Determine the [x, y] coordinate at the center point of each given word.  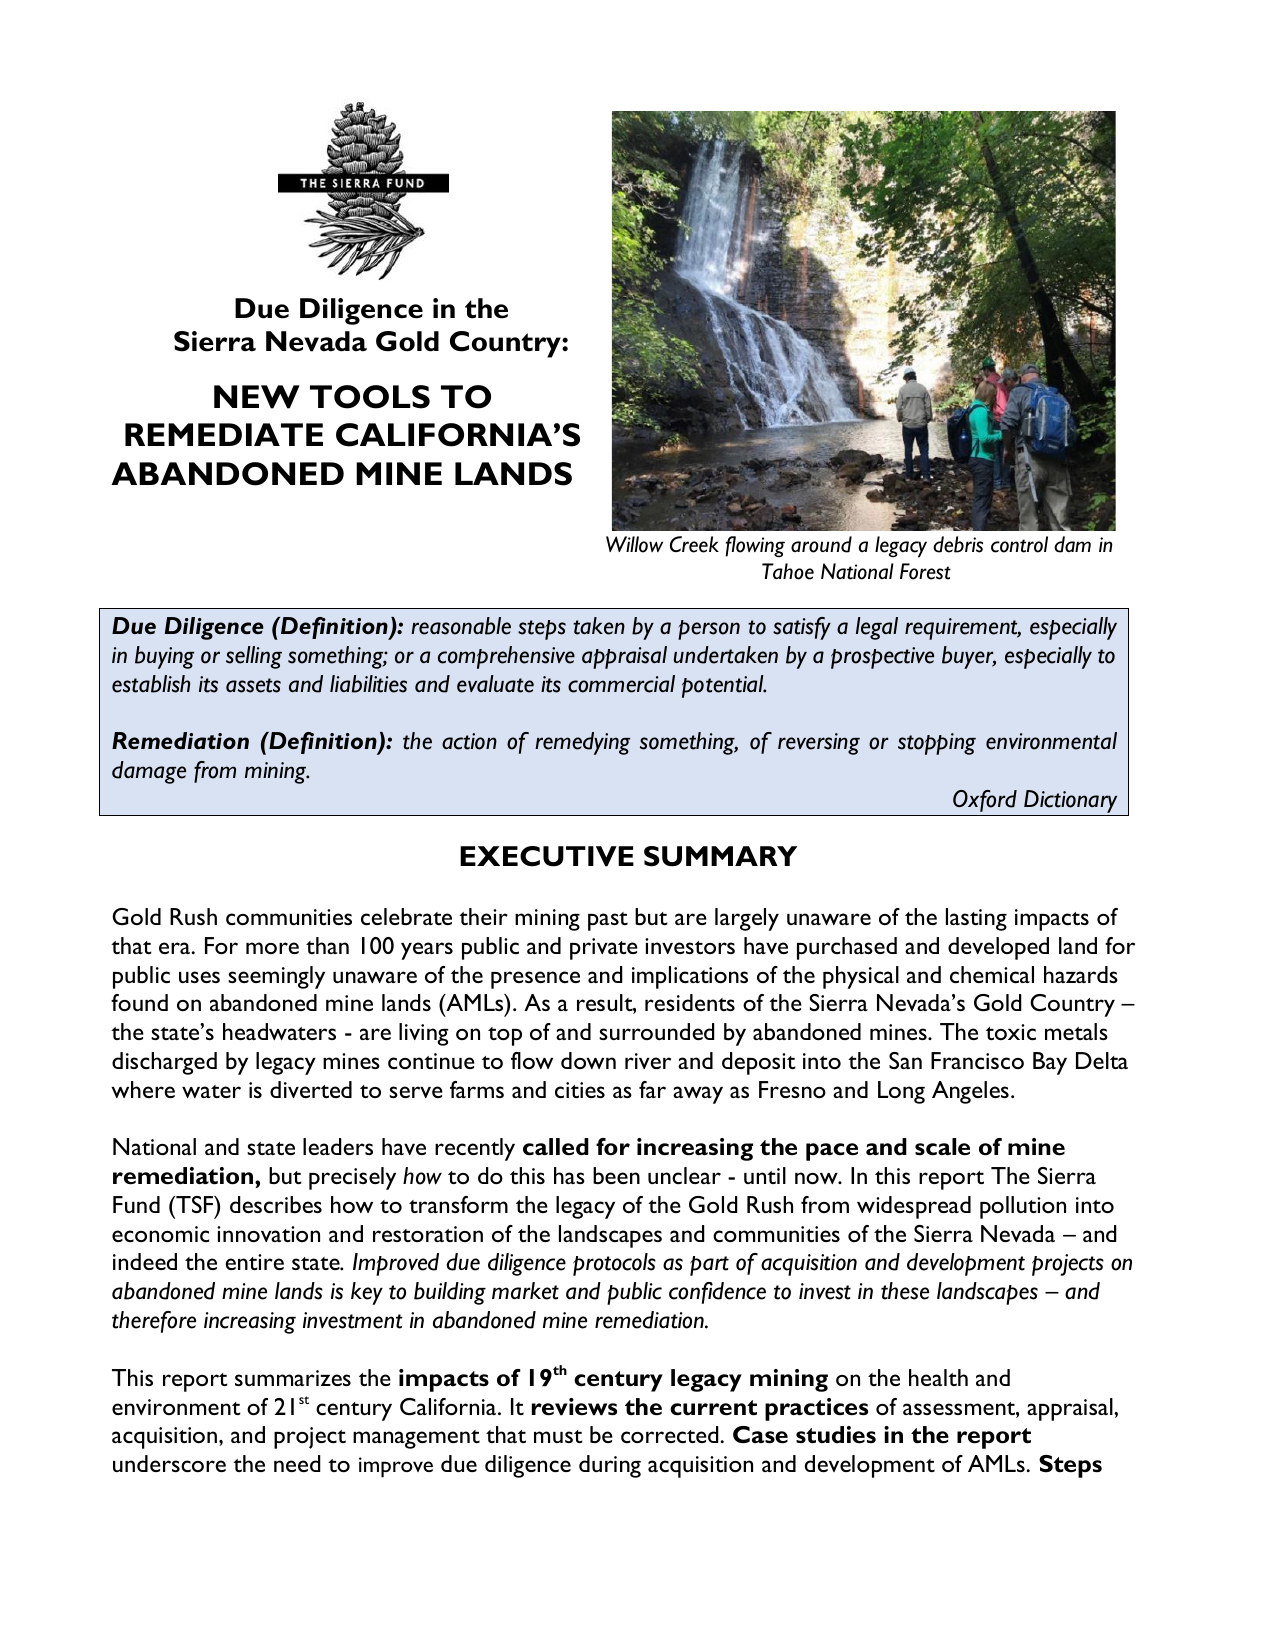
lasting [976, 919]
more [272, 948]
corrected [671, 1434]
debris [958, 544]
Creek [694, 544]
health [938, 1377]
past [608, 921]
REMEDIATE [224, 434]
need [297, 1463]
